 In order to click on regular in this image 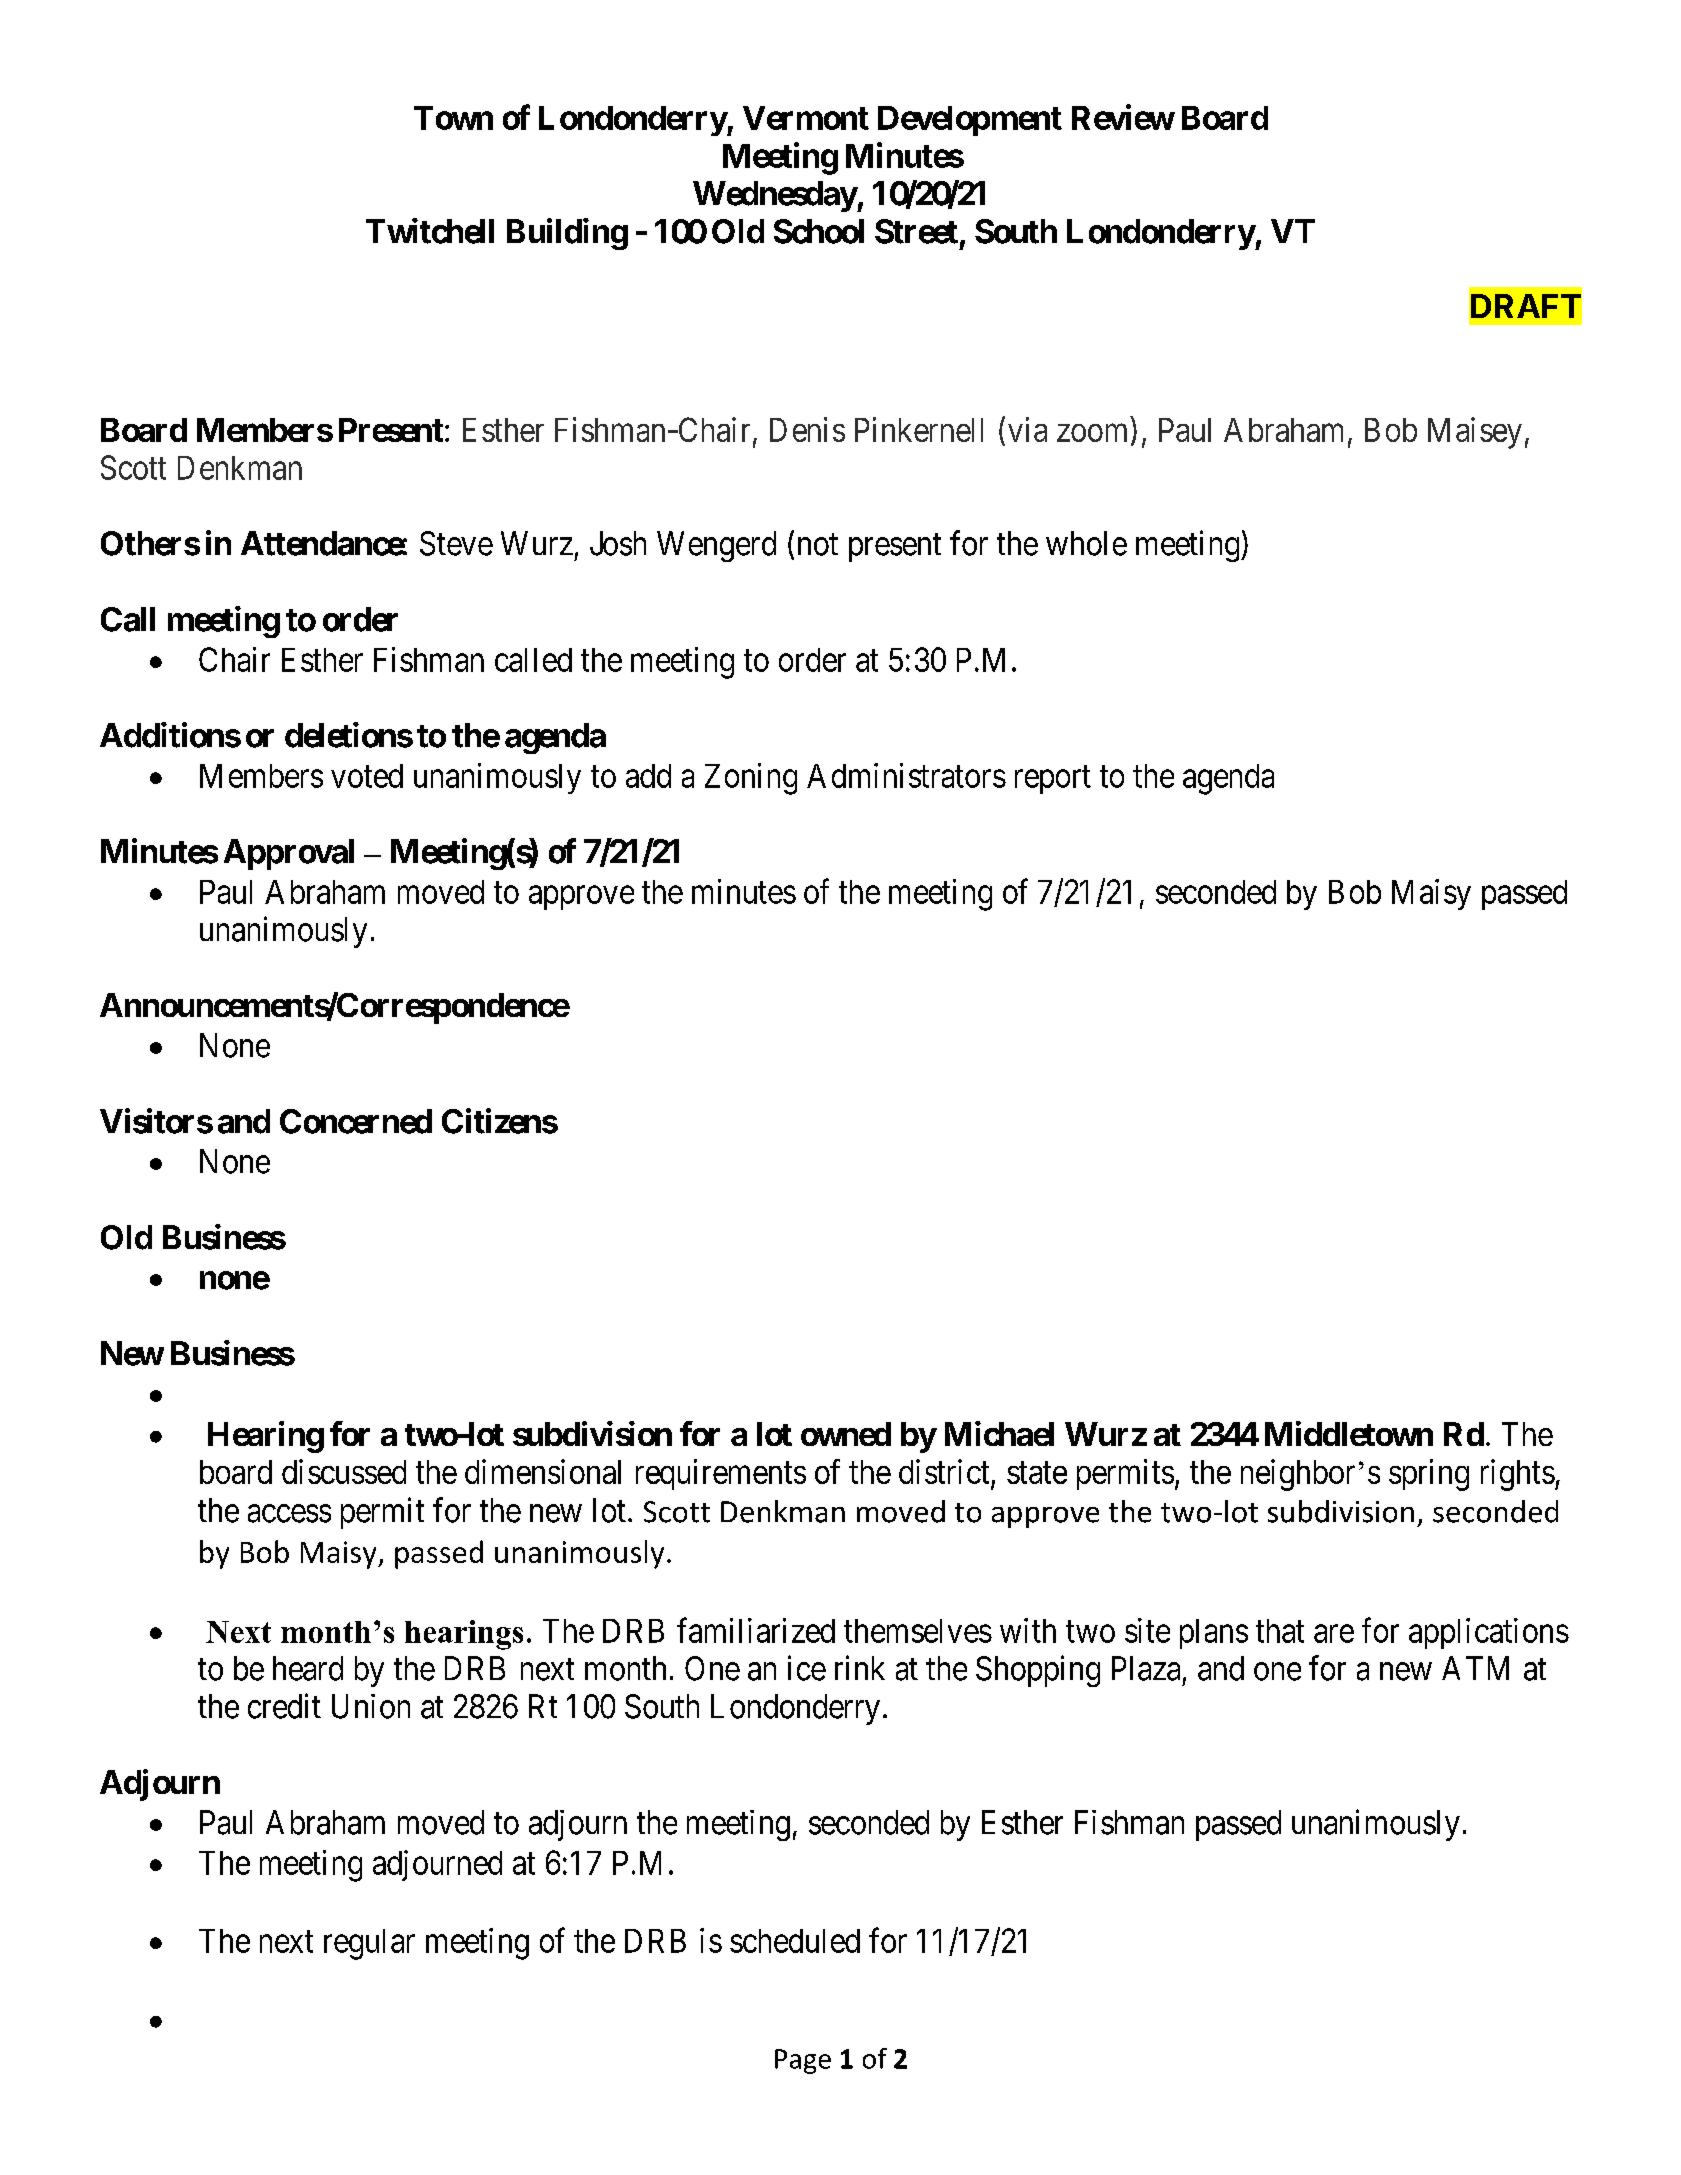, I will do `click(369, 1944)`.
